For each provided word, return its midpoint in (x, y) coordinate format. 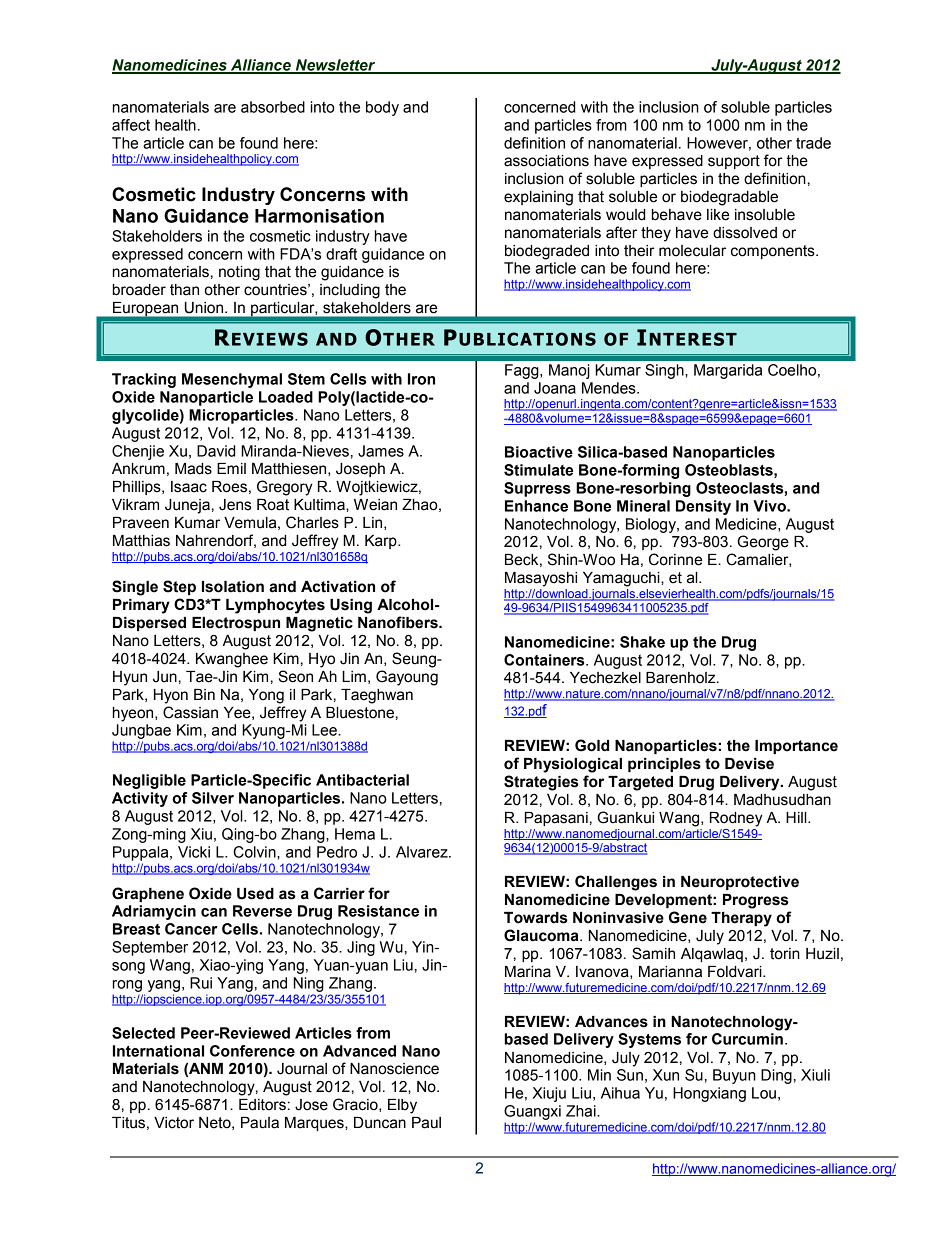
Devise (749, 764)
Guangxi (532, 1112)
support (734, 162)
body (382, 108)
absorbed (273, 107)
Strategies (541, 783)
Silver (213, 798)
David (216, 451)
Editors (262, 1105)
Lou (764, 1093)
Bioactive (539, 452)
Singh (665, 371)
